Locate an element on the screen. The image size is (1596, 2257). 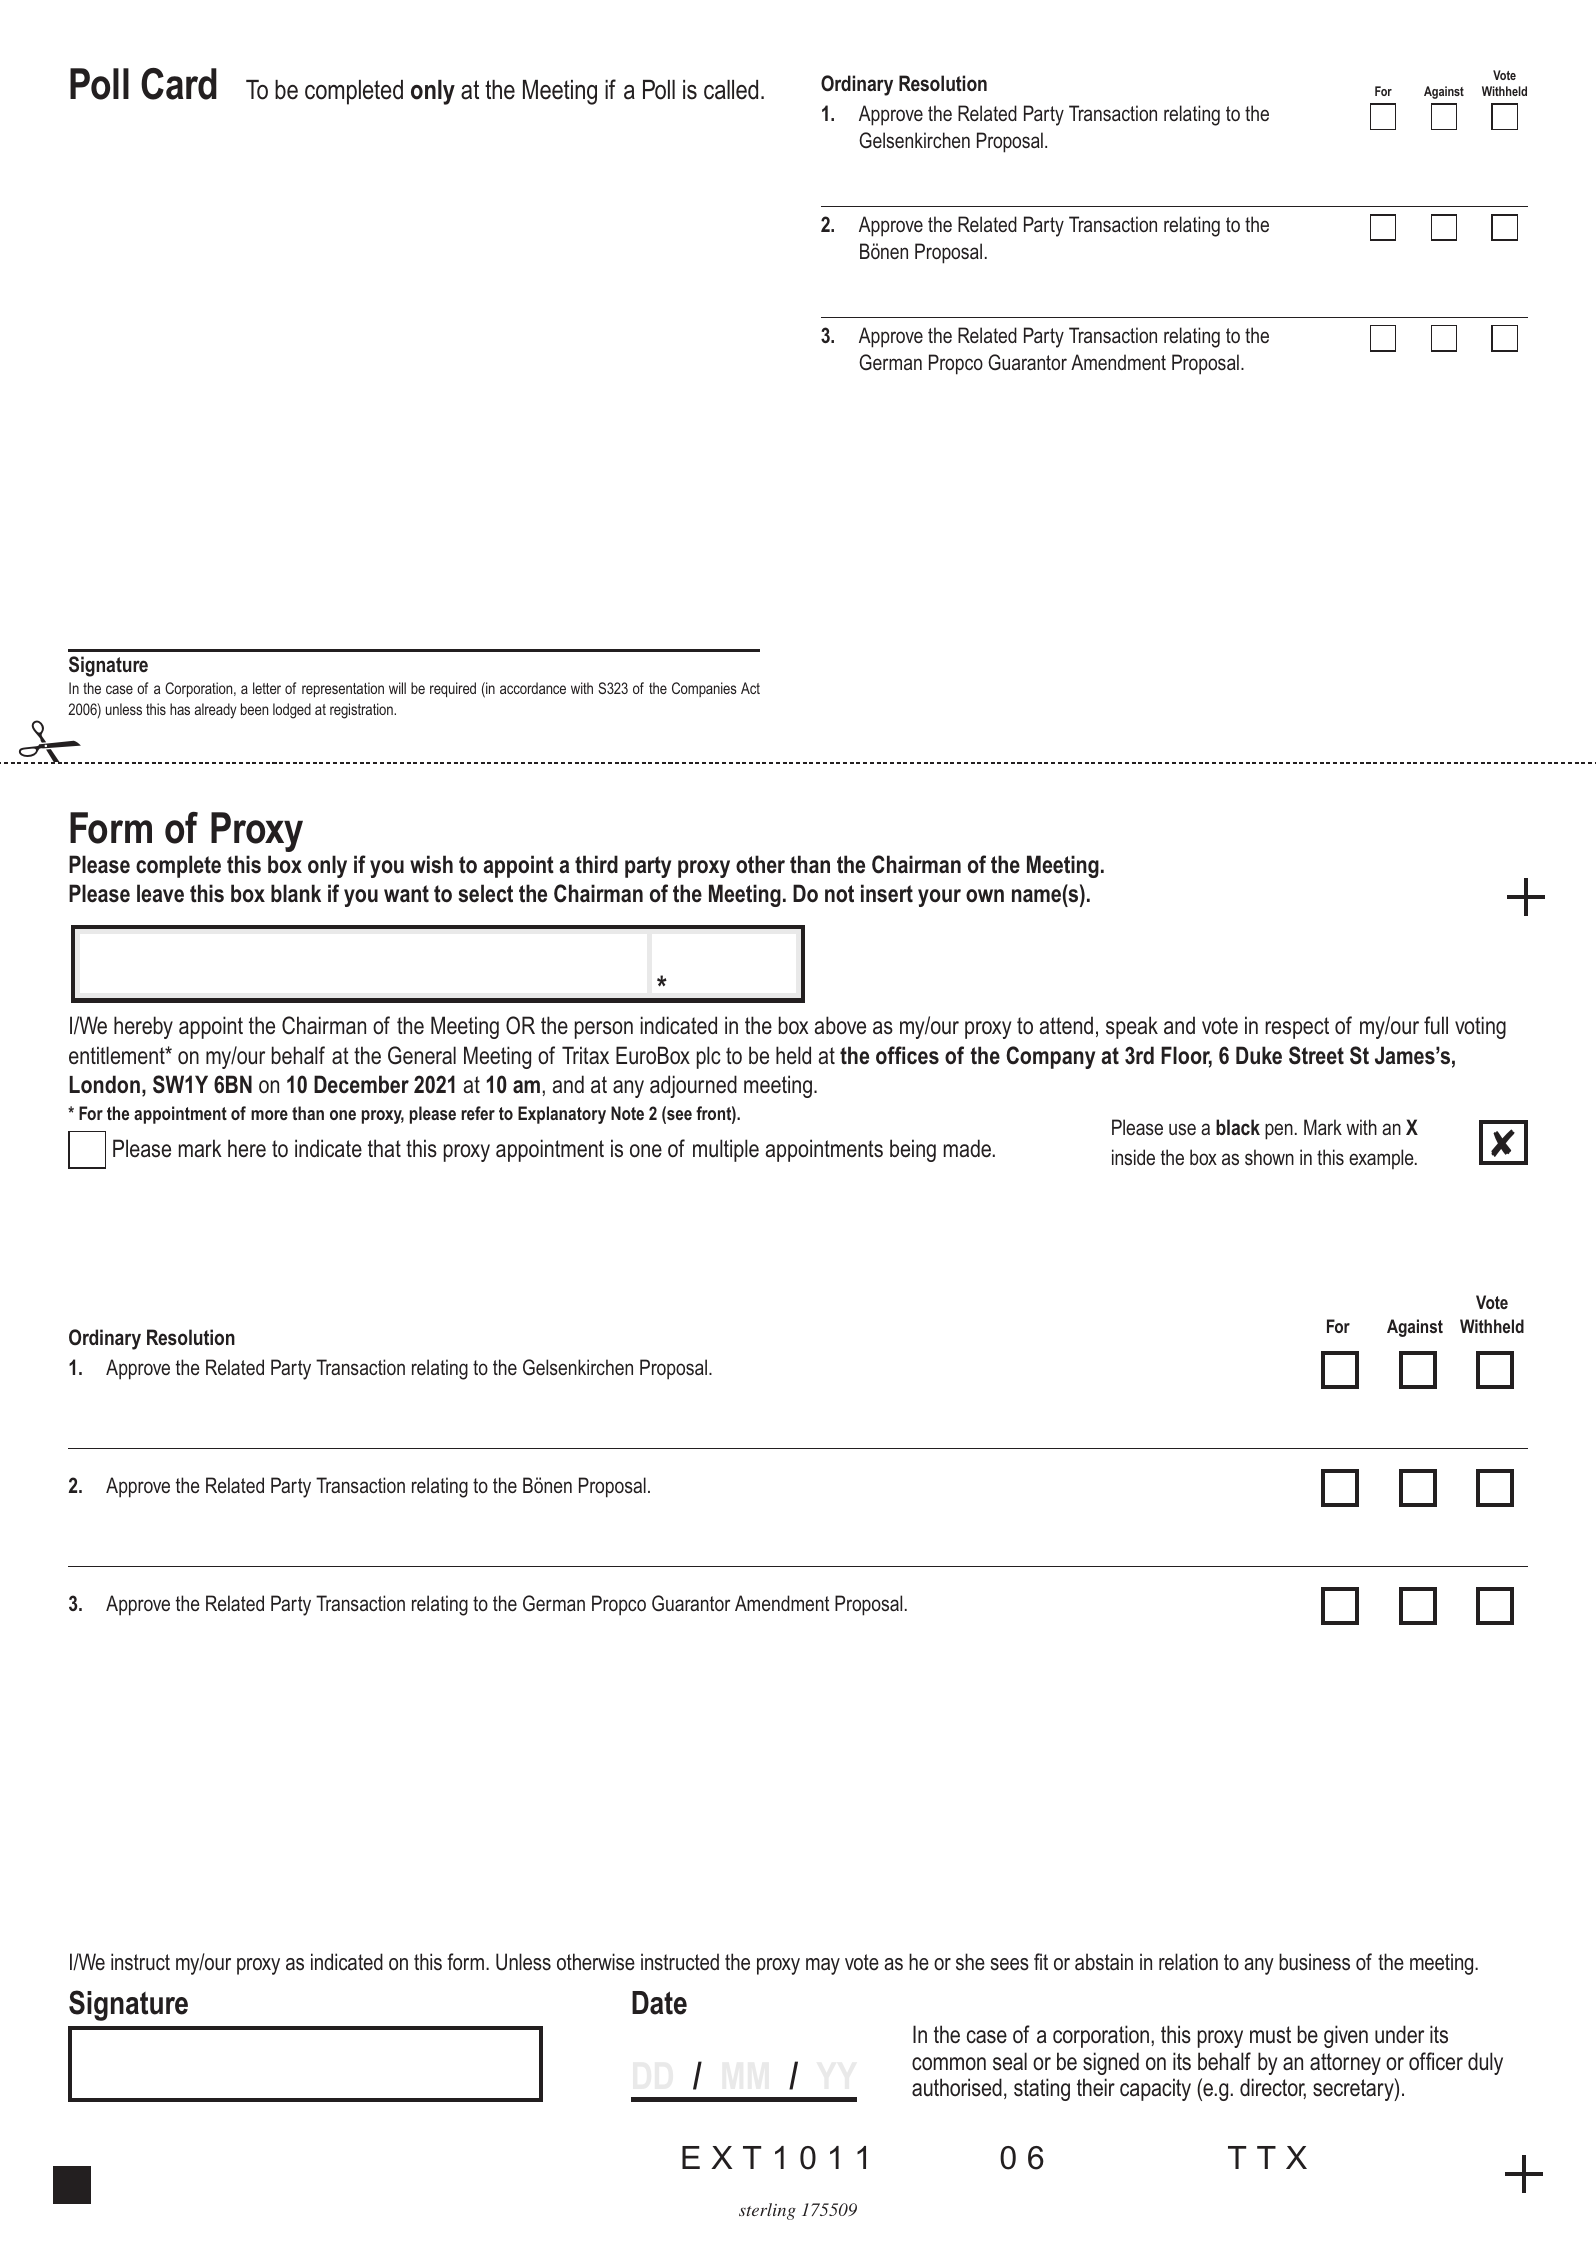
Companies is located at coordinates (704, 689).
